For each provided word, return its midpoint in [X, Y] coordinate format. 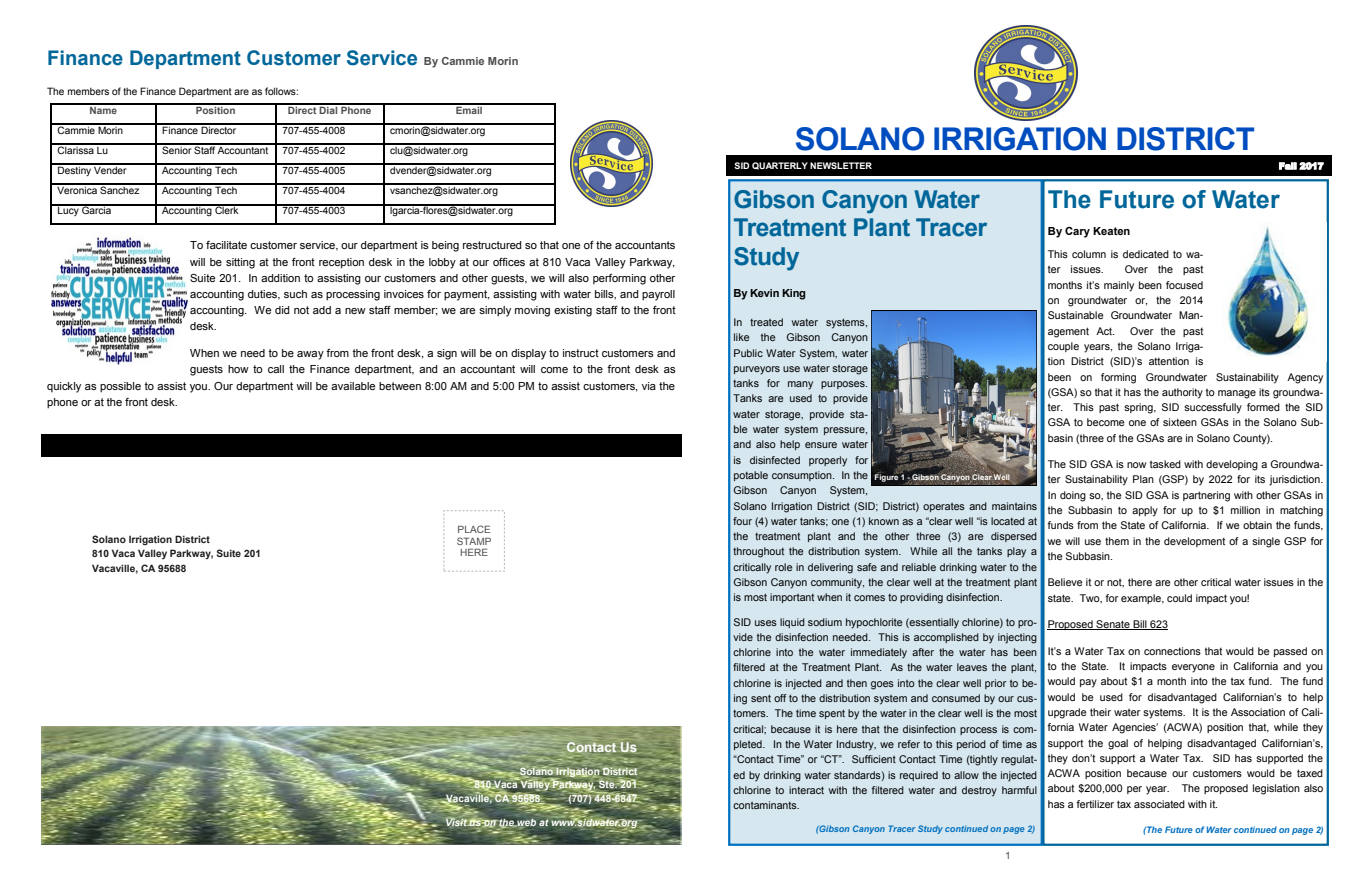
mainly [1119, 286]
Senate [1113, 625]
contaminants [766, 805]
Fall [1288, 166]
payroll [658, 295]
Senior [177, 149]
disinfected [775, 460]
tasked [1165, 464]
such [295, 294]
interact [806, 790]
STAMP [474, 541]
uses [766, 623]
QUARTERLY [780, 166]
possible [120, 387]
